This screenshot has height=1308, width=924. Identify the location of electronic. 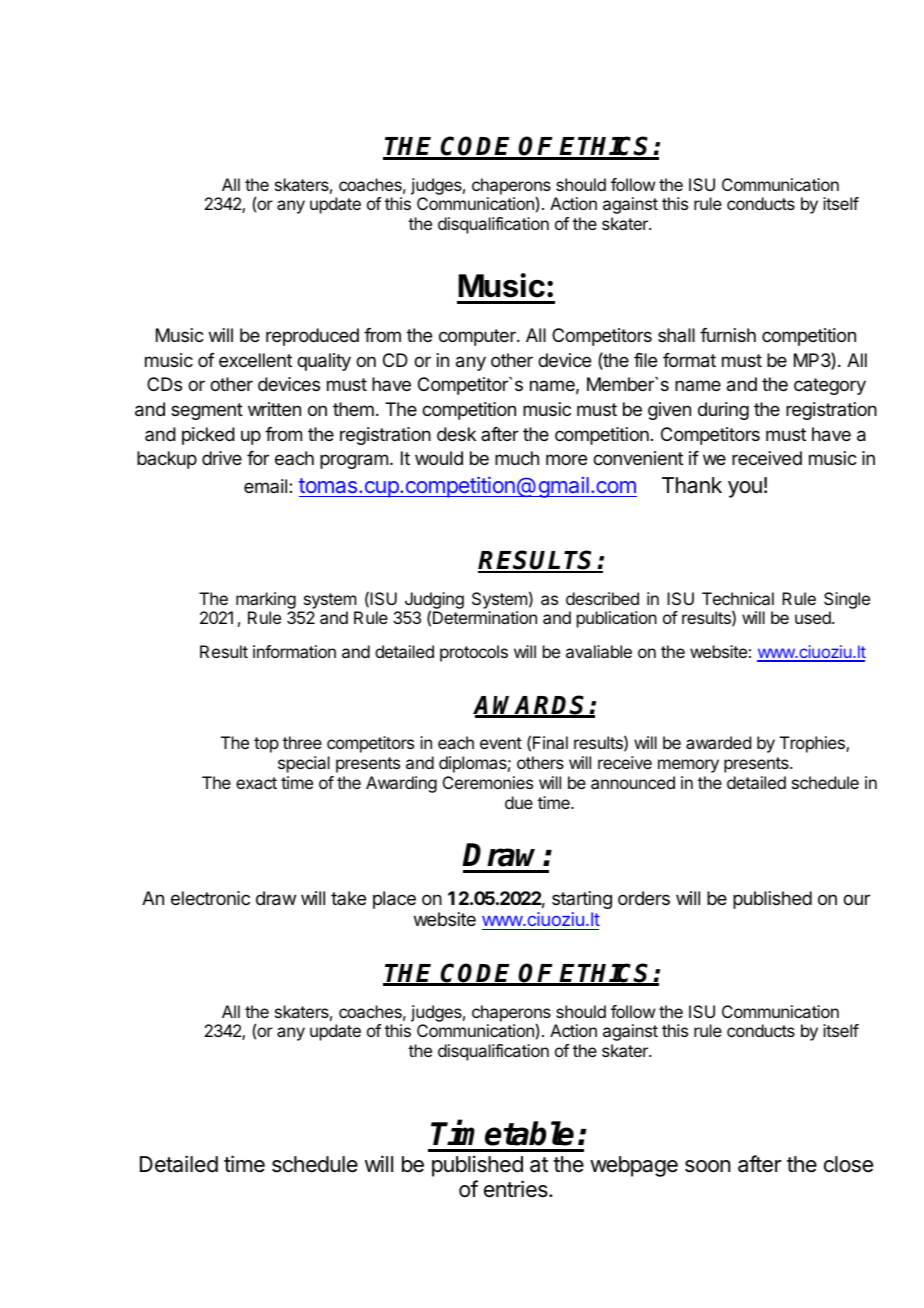
(210, 898).
